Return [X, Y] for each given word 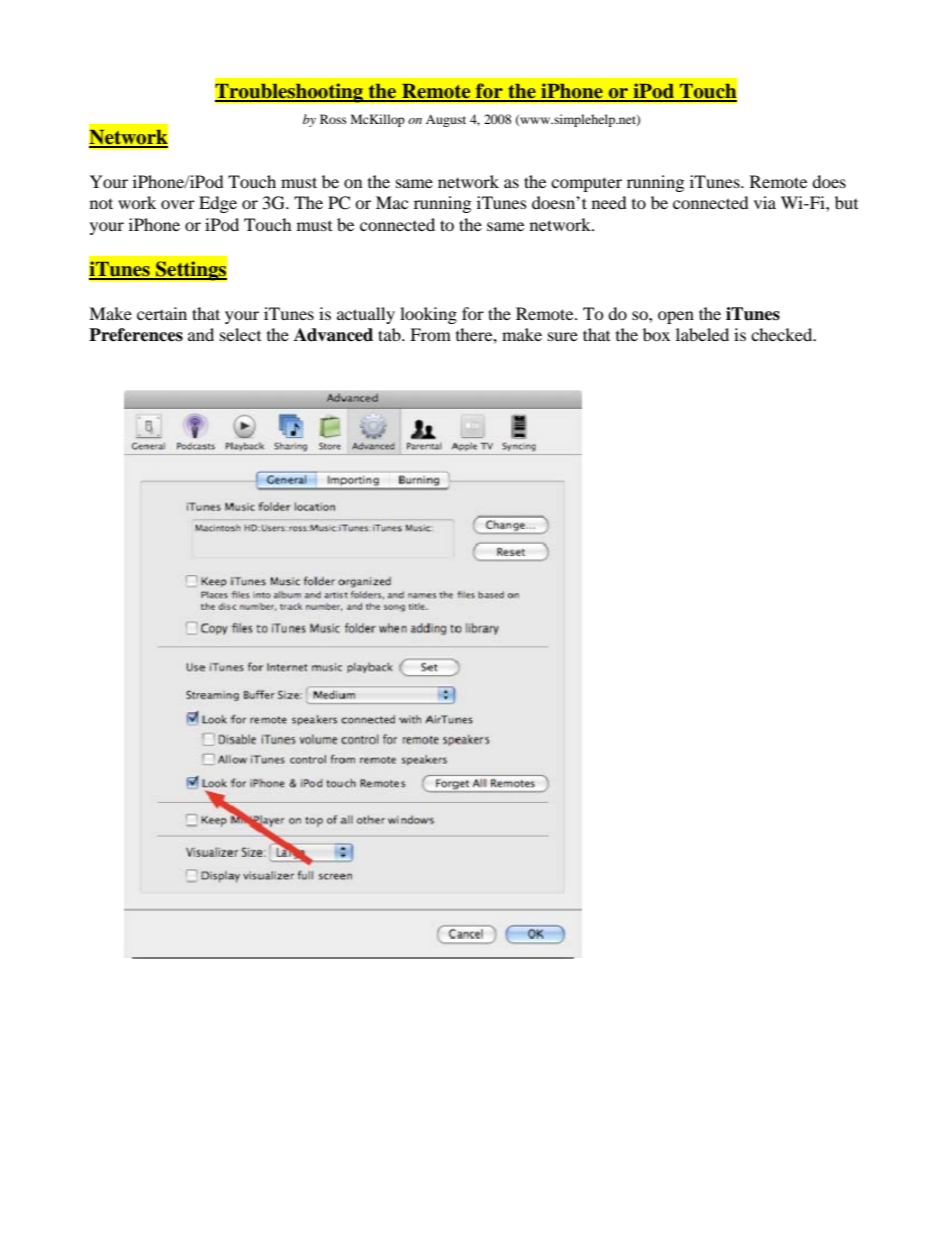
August [446, 121]
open [676, 317]
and [201, 334]
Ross [333, 119]
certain [162, 313]
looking [428, 315]
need [609, 202]
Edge [218, 204]
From [430, 334]
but [846, 202]
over [178, 204]
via [765, 202]
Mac [392, 202]
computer [586, 184]
